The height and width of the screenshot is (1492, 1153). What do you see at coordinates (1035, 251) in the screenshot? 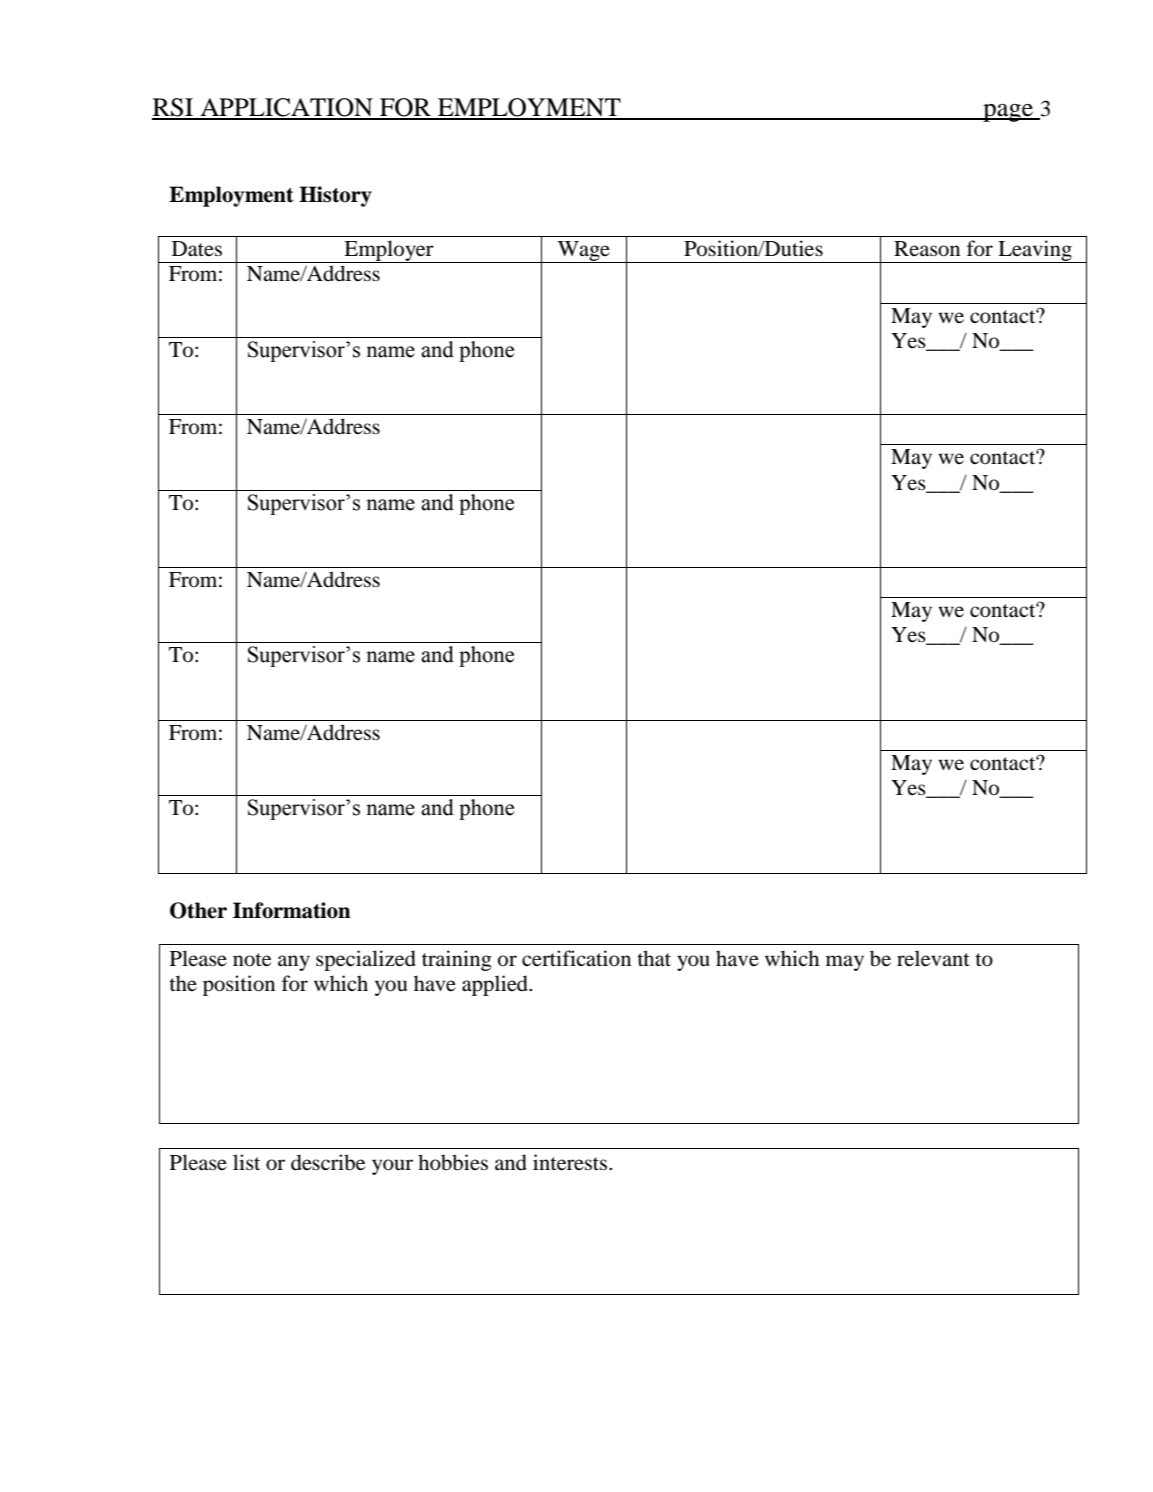
I see `Leaving` at bounding box center [1035, 251].
